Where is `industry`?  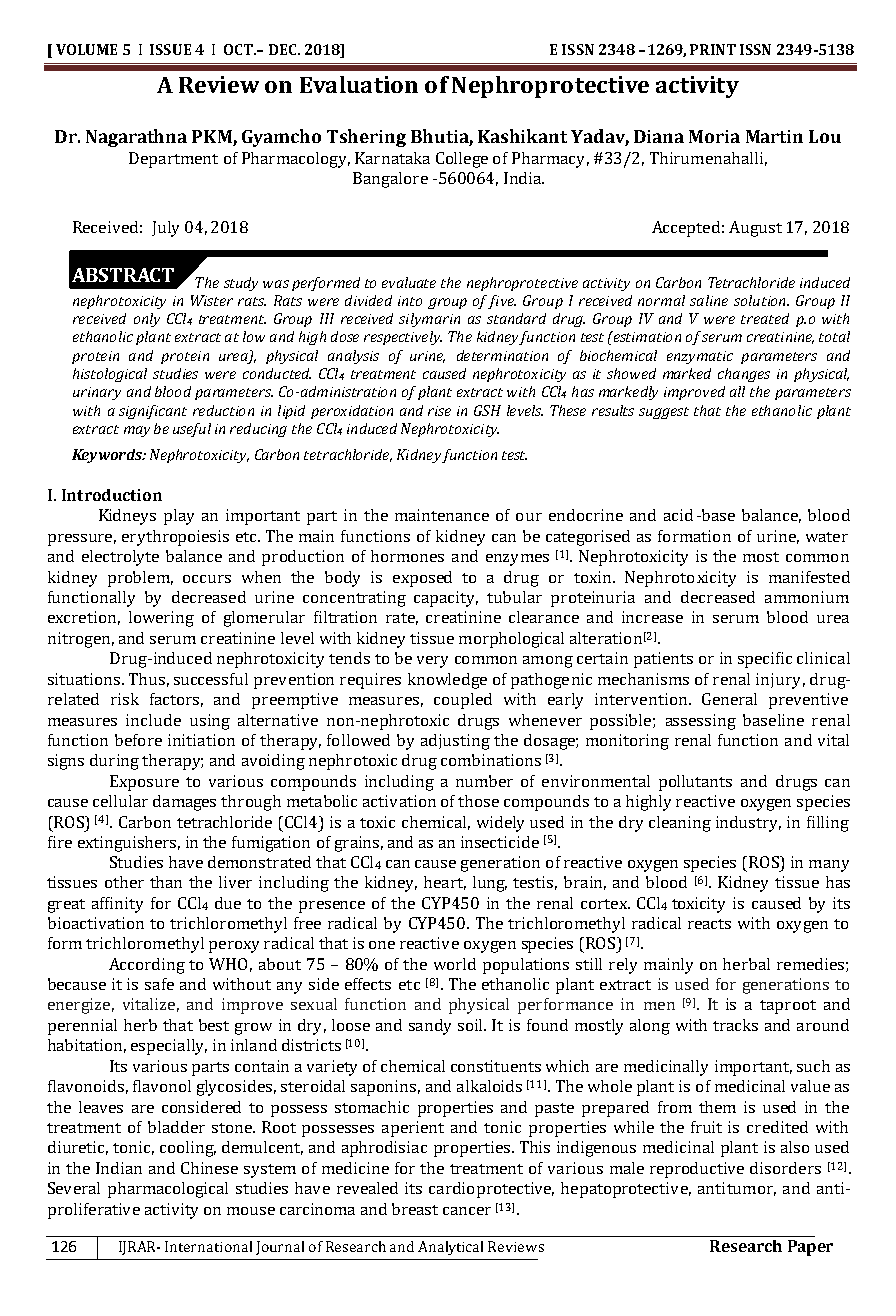 industry is located at coordinates (748, 824).
